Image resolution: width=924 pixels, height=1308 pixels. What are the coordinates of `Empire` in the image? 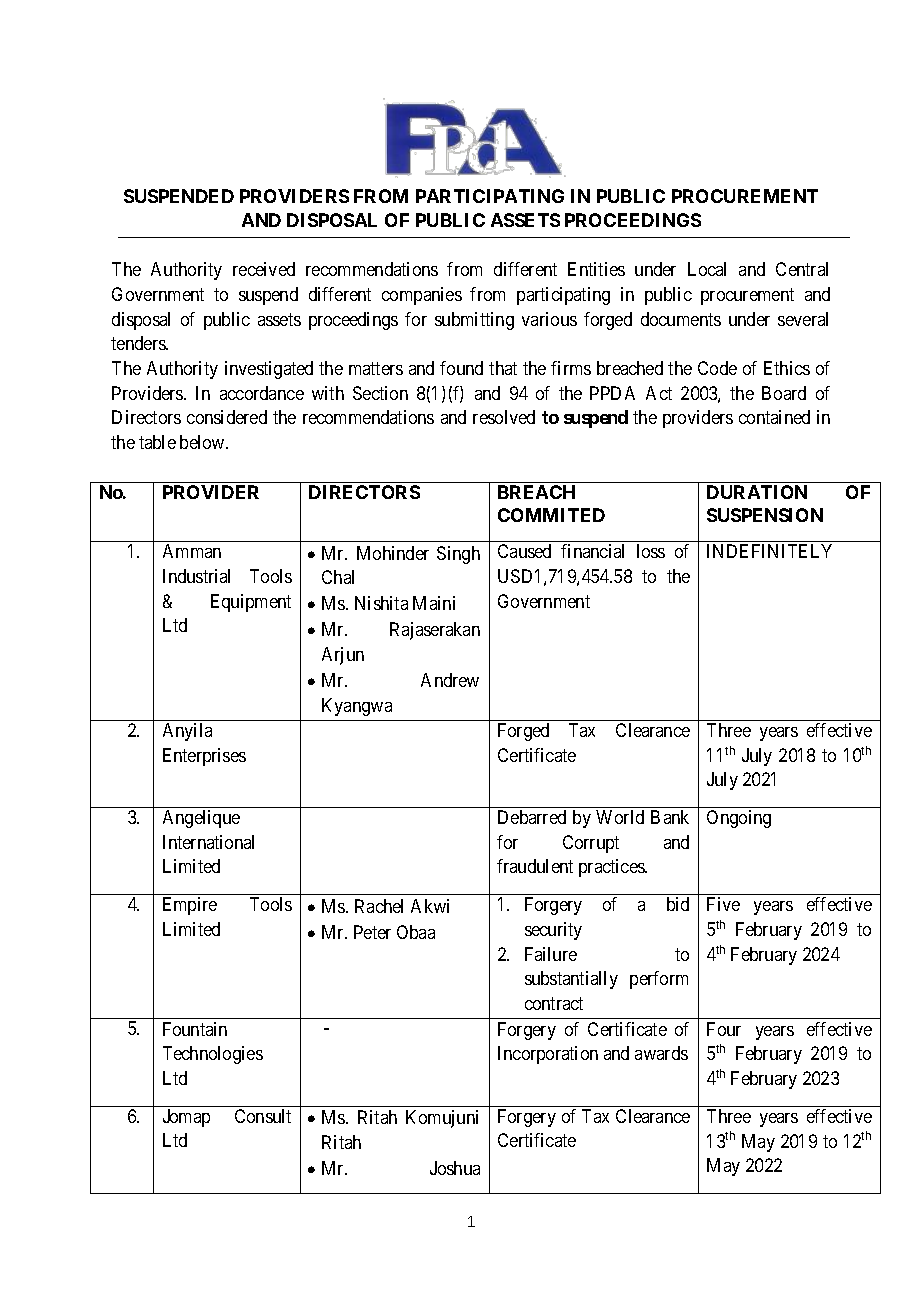 It's located at (190, 906).
